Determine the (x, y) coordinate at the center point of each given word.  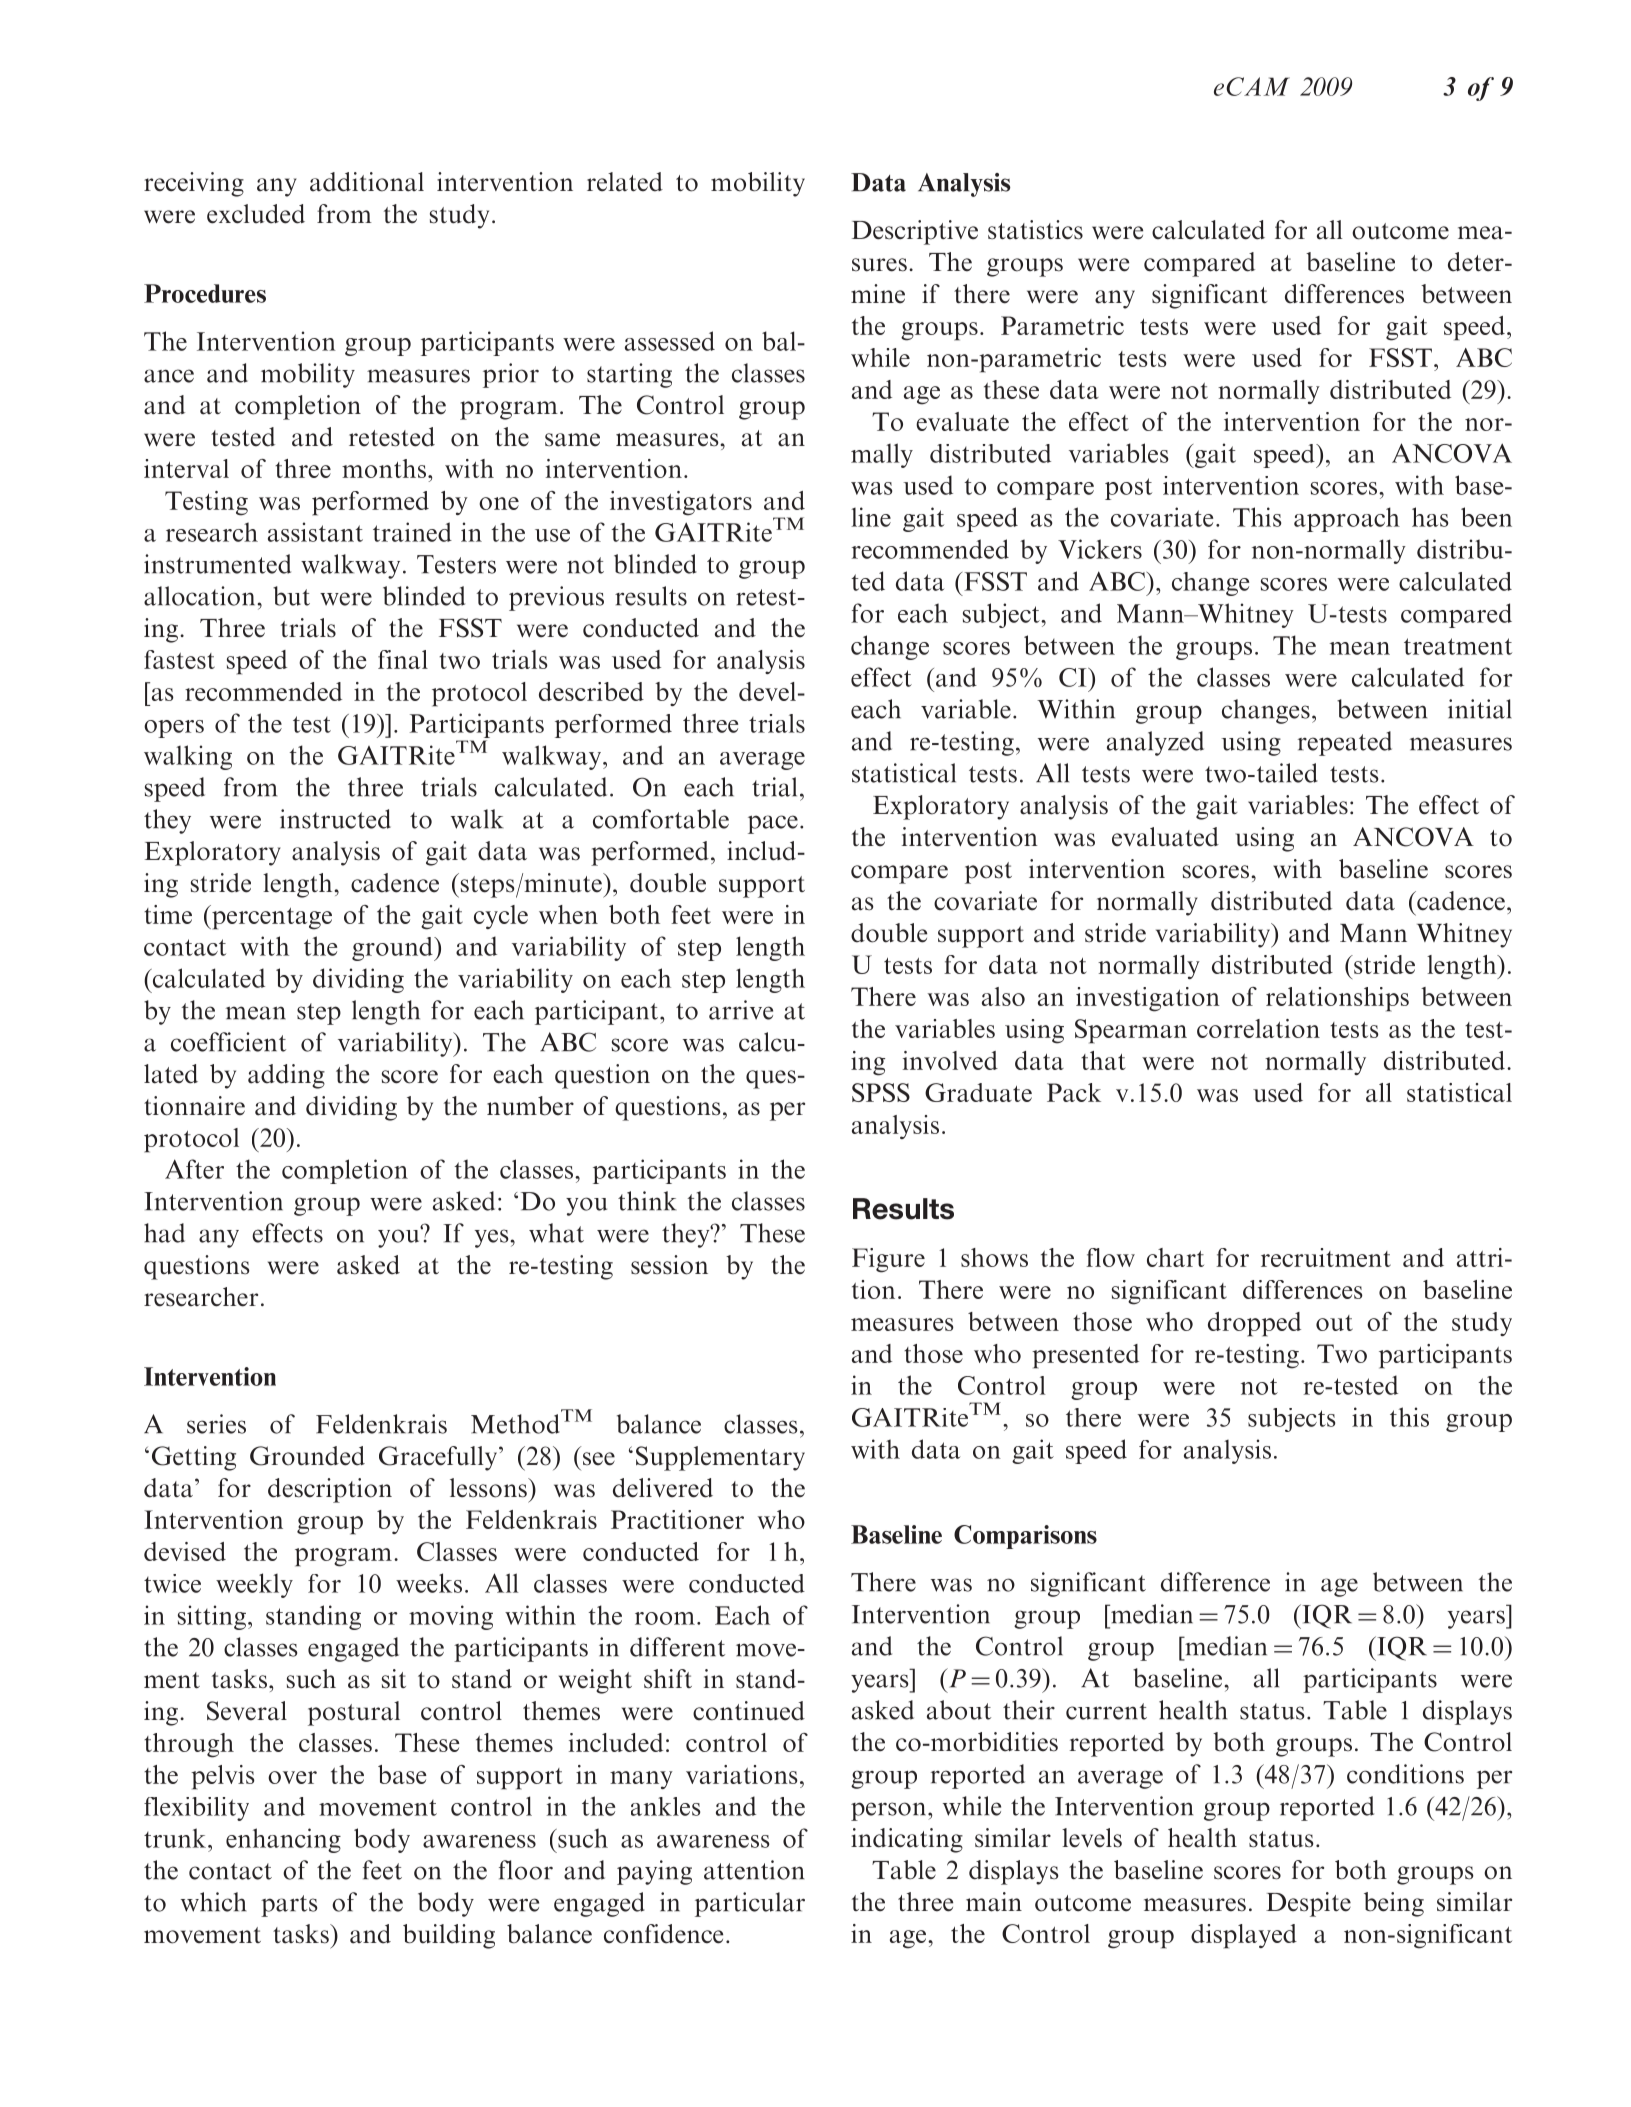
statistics (1035, 230)
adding (286, 1076)
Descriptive (915, 232)
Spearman (1131, 1031)
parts (289, 1906)
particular (750, 1904)
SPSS (881, 1092)
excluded (256, 214)
